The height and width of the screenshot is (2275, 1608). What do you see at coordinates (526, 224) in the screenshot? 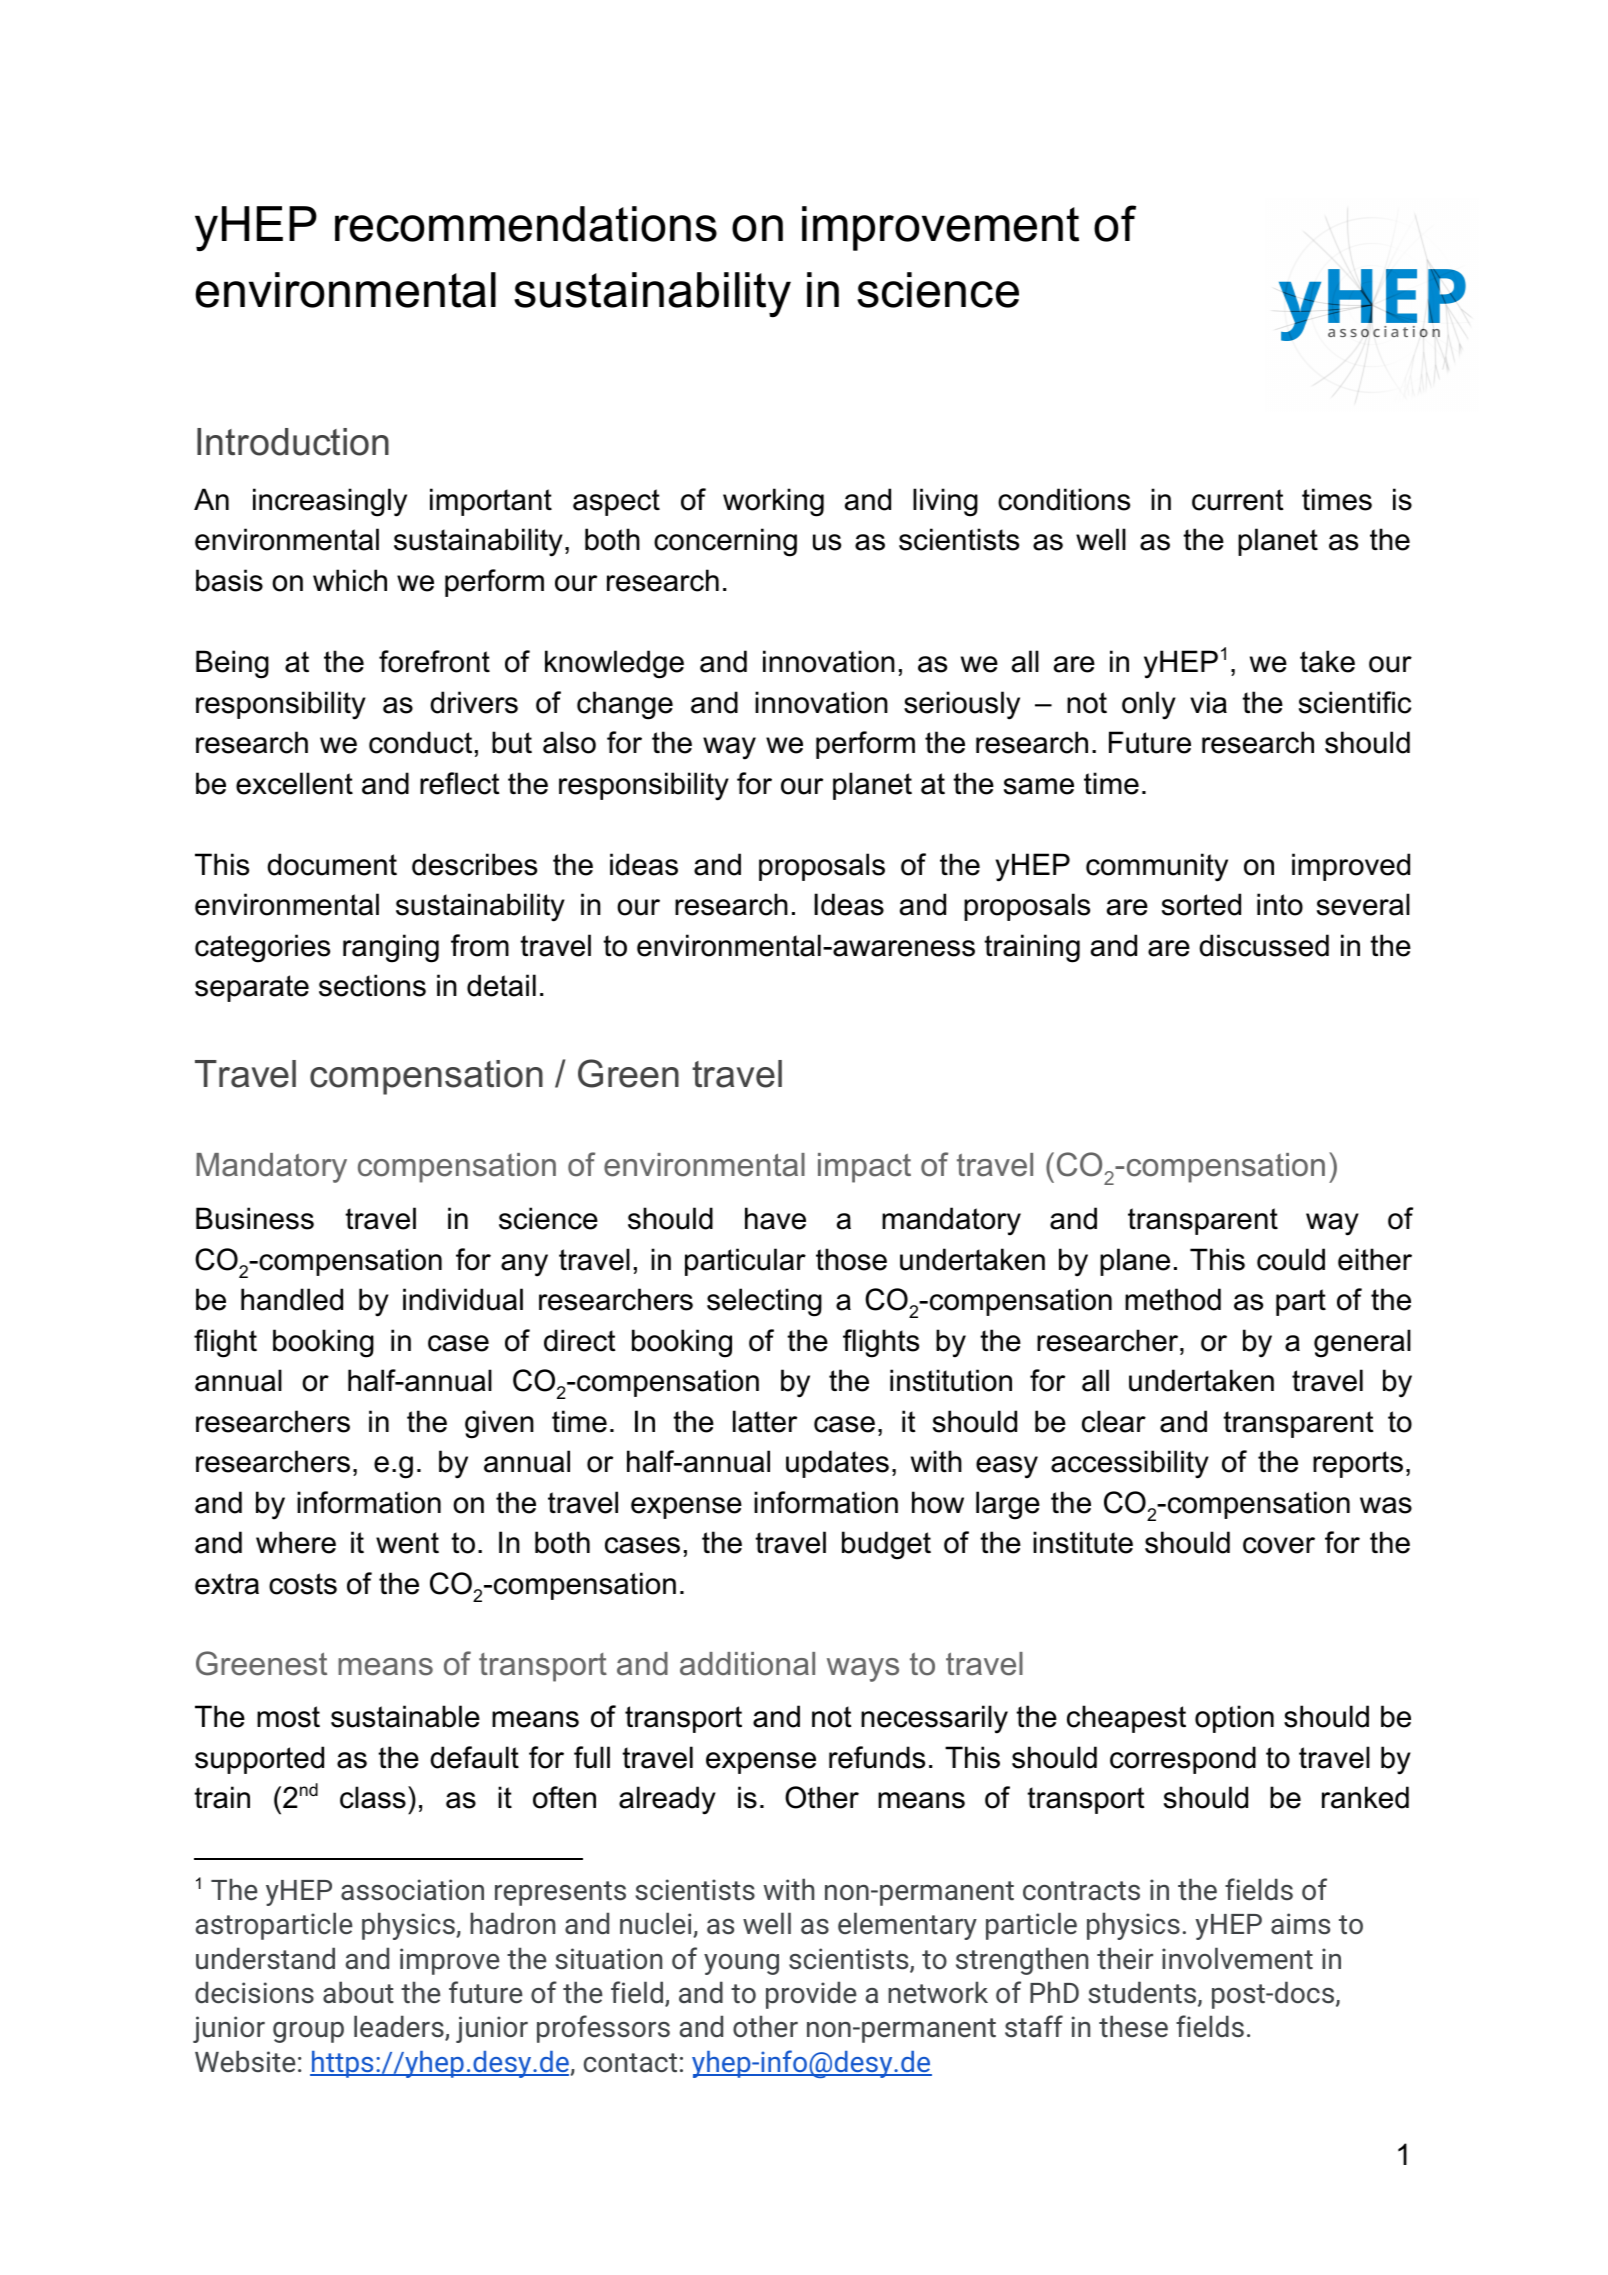
I see `recommendations` at bounding box center [526, 224].
